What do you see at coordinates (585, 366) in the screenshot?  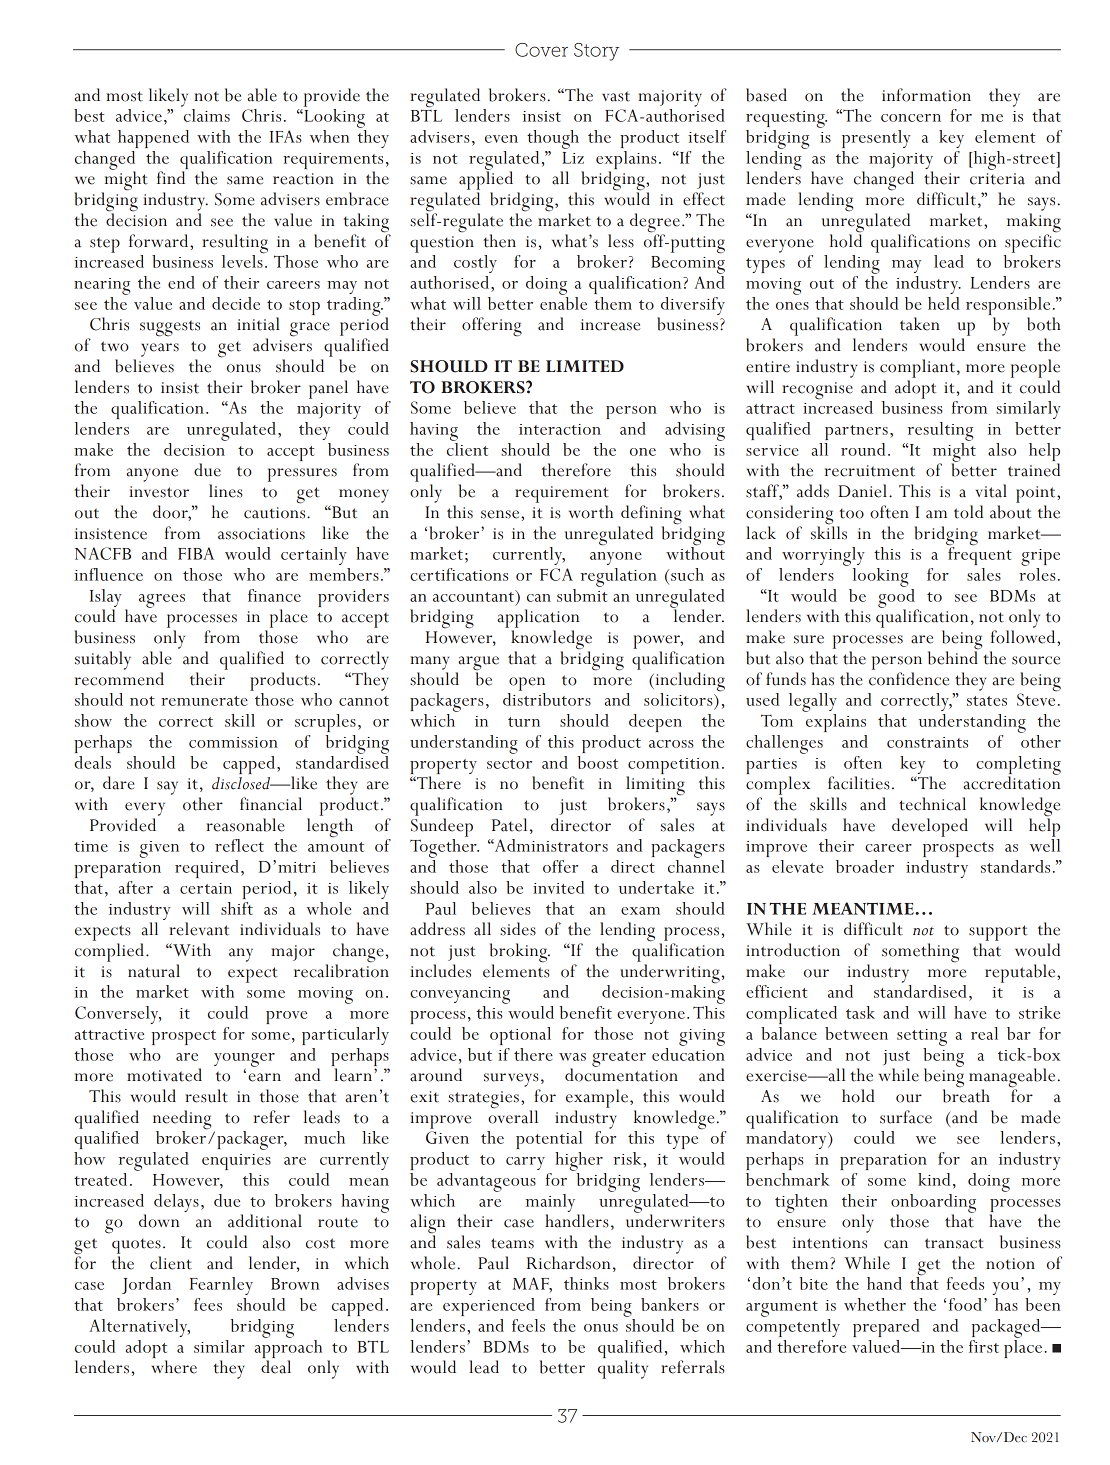 I see `LIMITED` at bounding box center [585, 366].
